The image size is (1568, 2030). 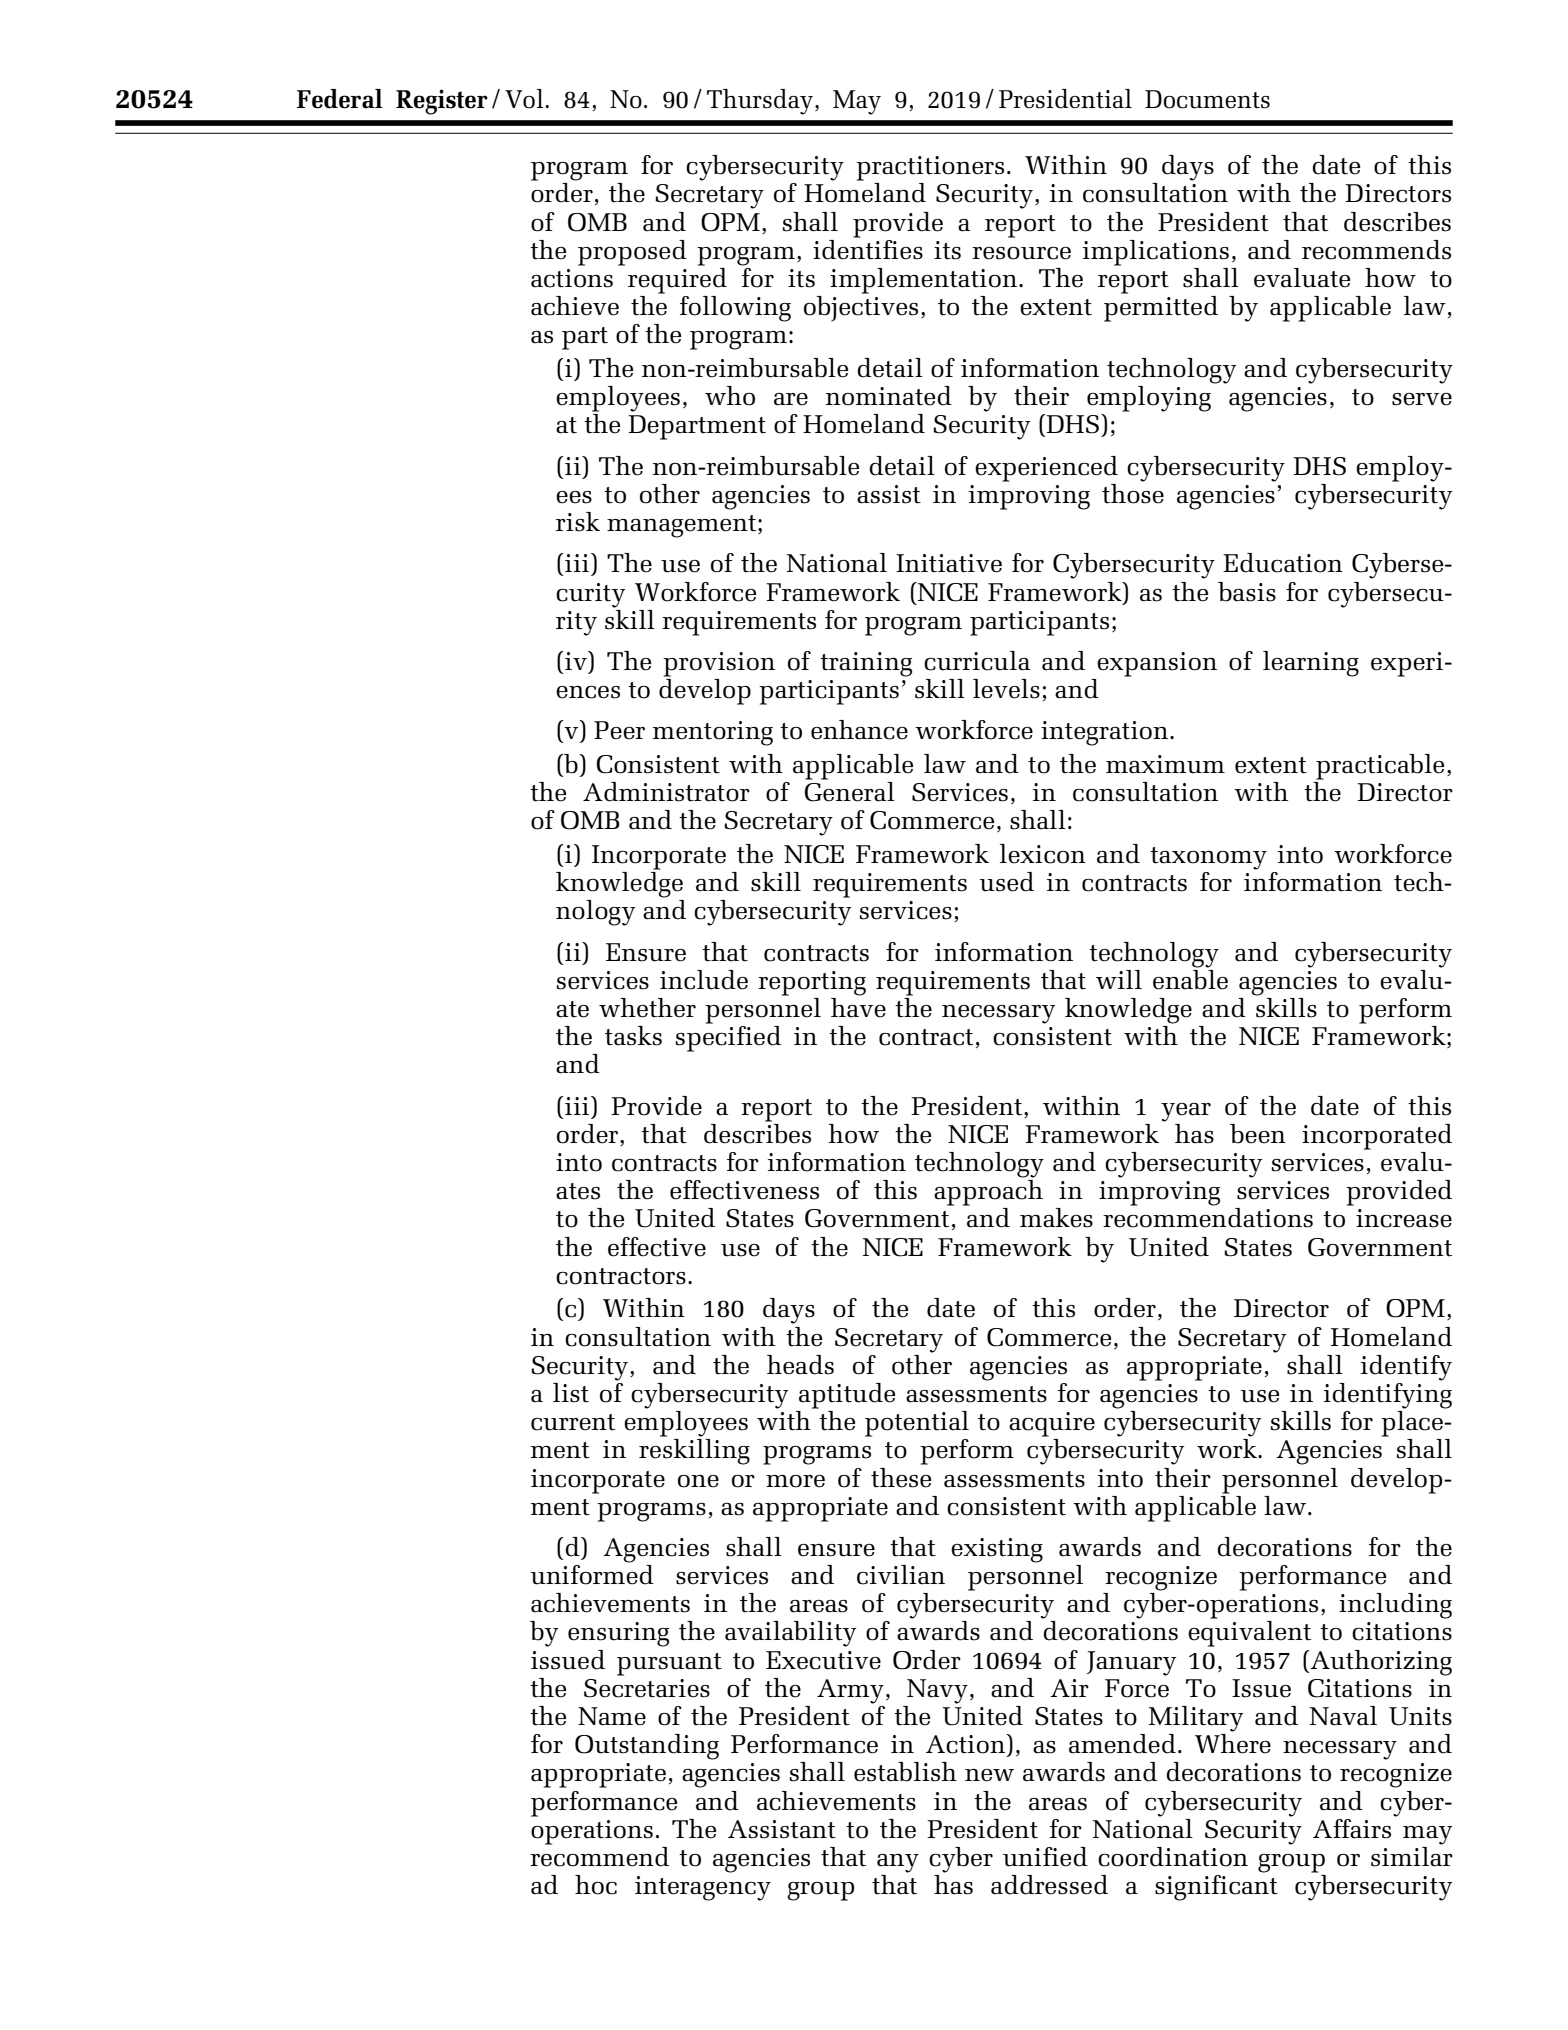 I want to click on practitioners, so click(x=930, y=168).
